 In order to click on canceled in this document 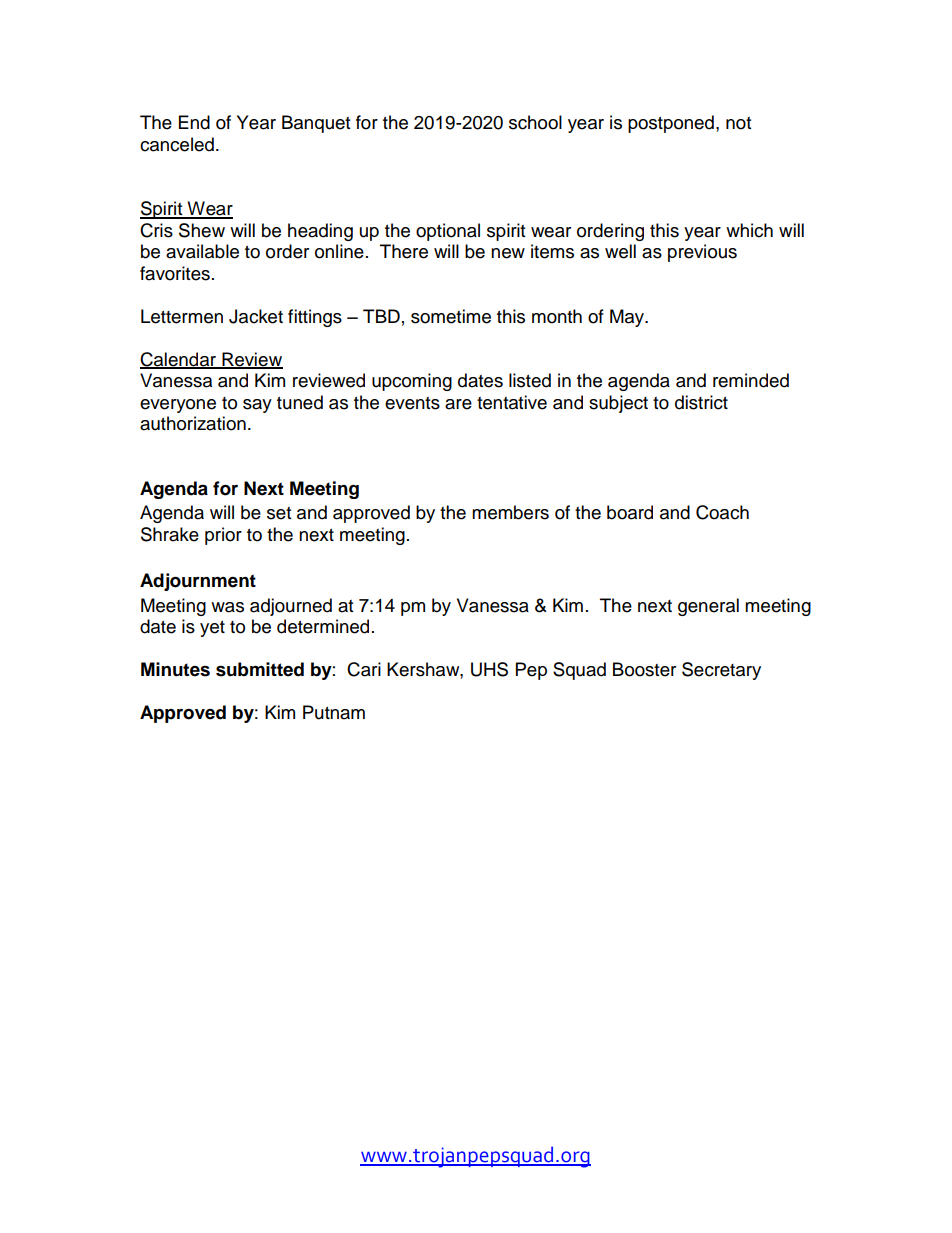, I will do `click(177, 144)`.
